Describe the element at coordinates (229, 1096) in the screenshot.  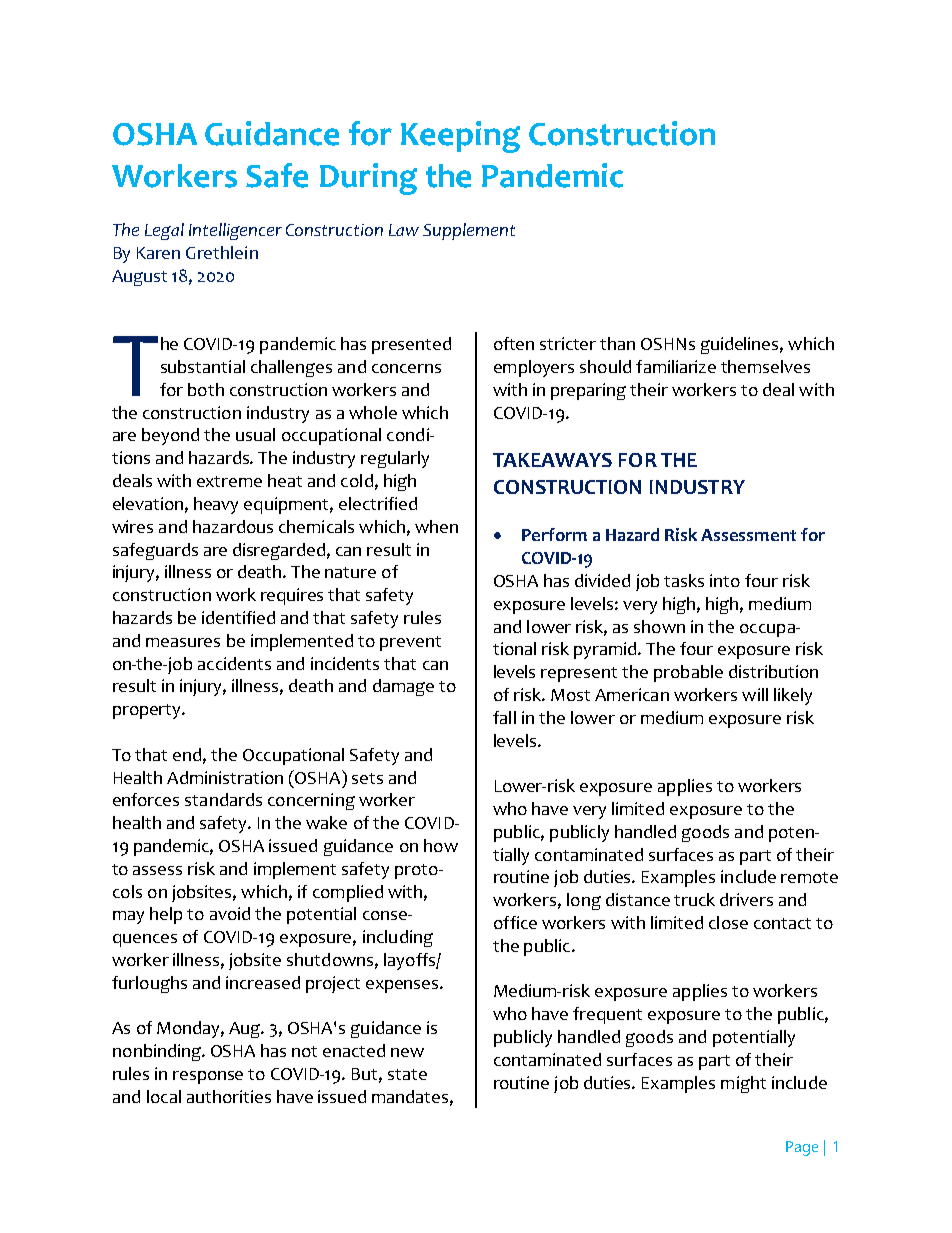
I see `authorities` at that location.
